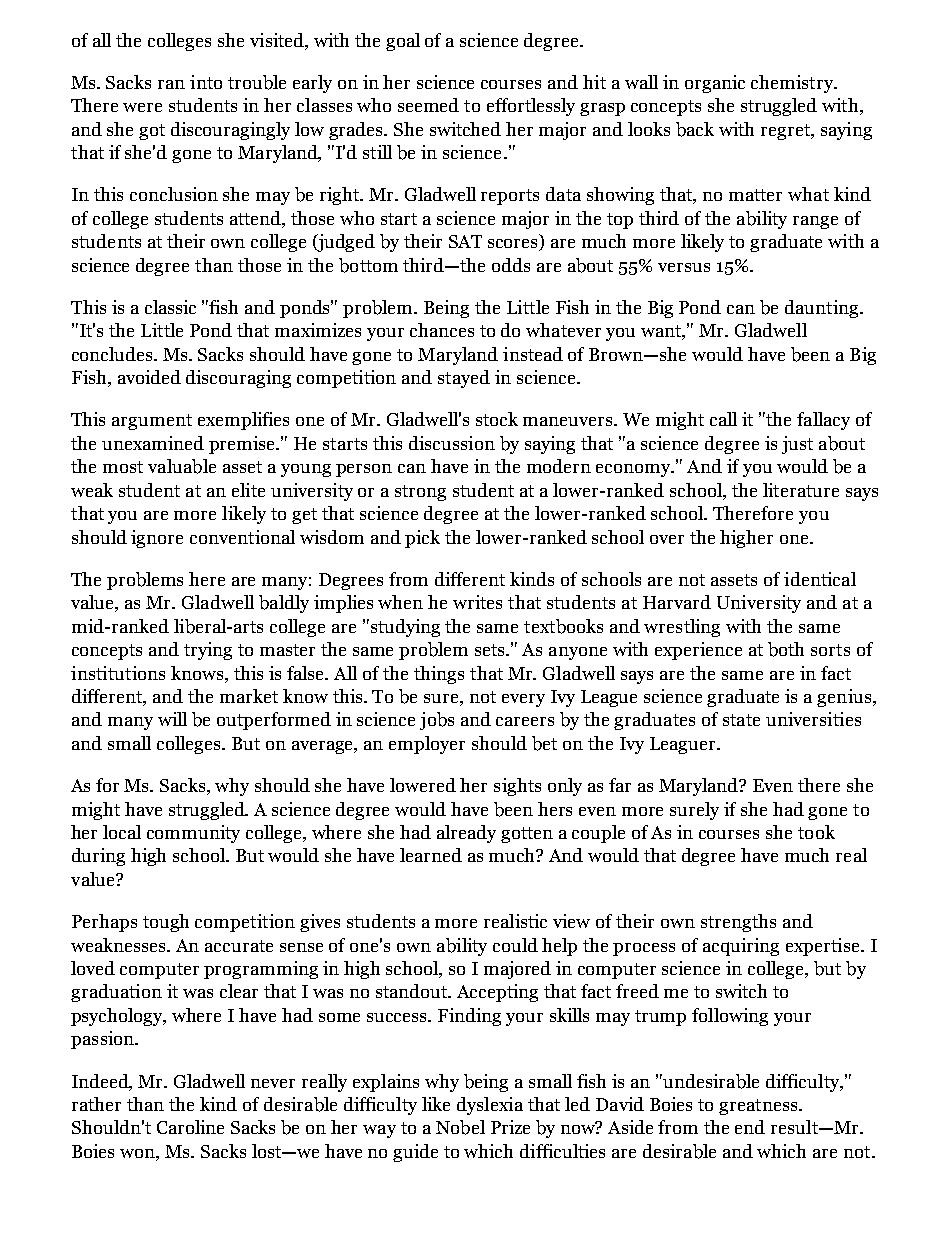  Describe the element at coordinates (517, 787) in the document. I see `sights` at that location.
